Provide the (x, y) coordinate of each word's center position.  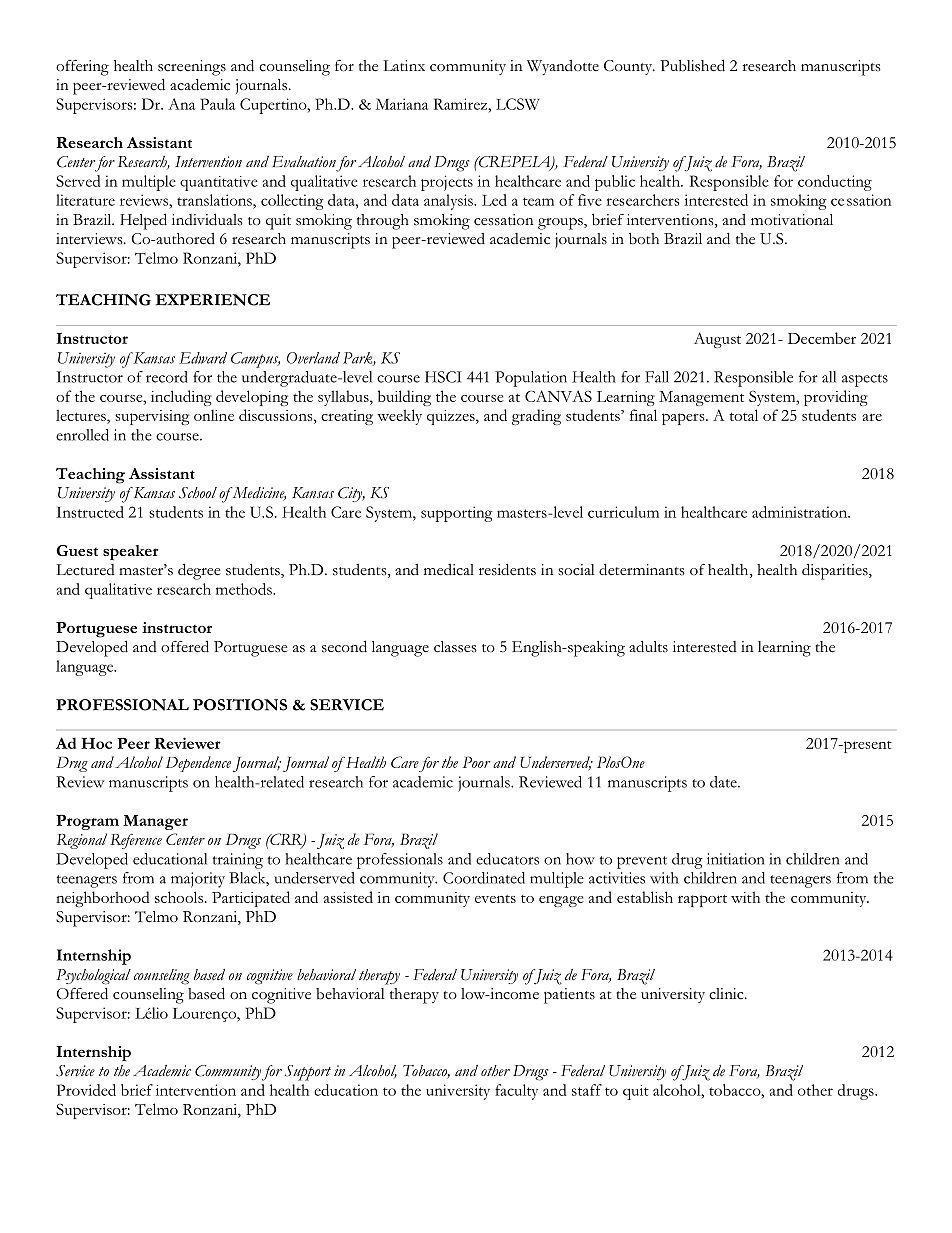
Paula (217, 104)
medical (449, 570)
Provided (86, 1090)
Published (692, 65)
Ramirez (461, 104)
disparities (836, 571)
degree (199, 571)
